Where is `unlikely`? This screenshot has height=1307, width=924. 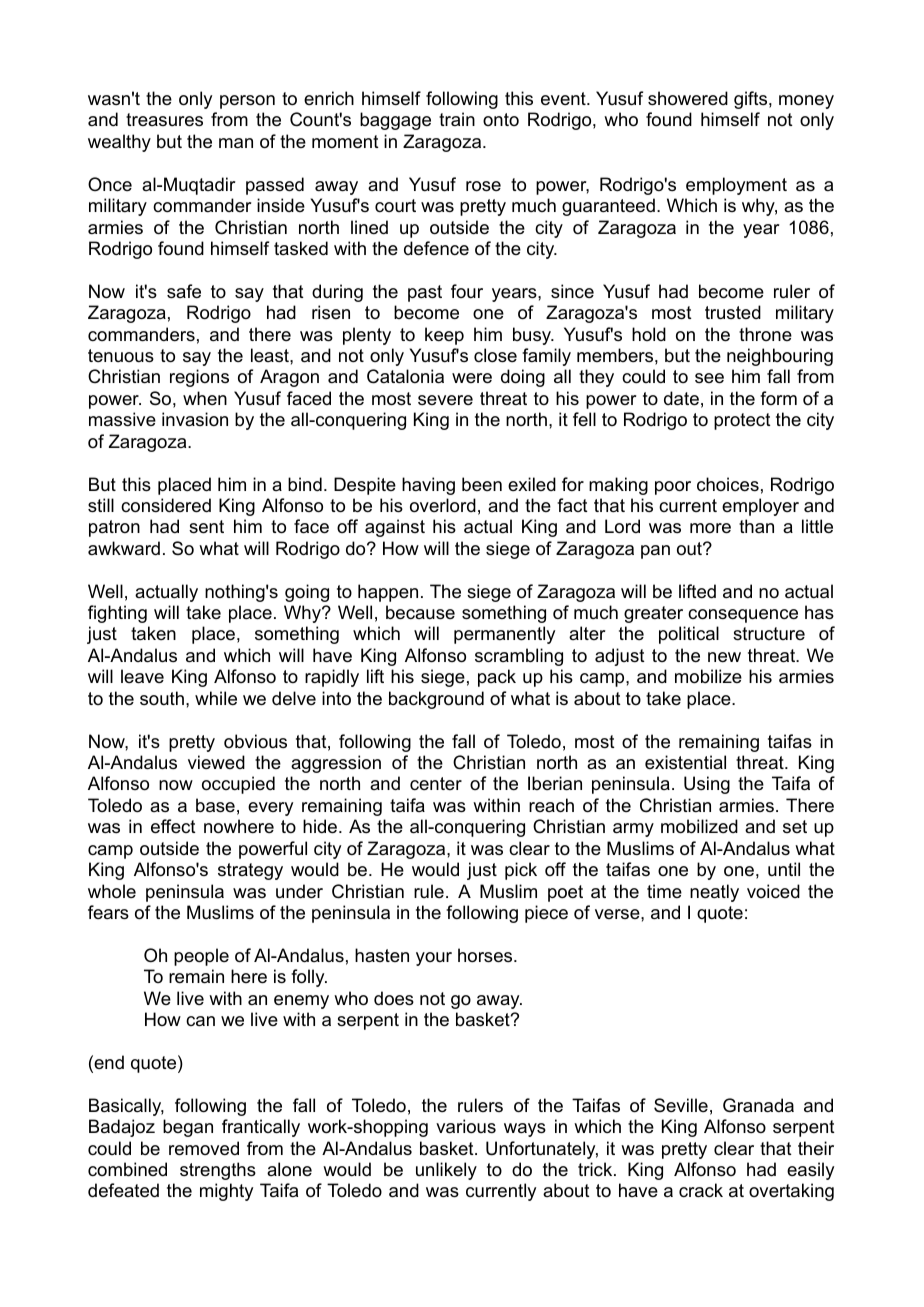
unlikely is located at coordinates (446, 1171).
